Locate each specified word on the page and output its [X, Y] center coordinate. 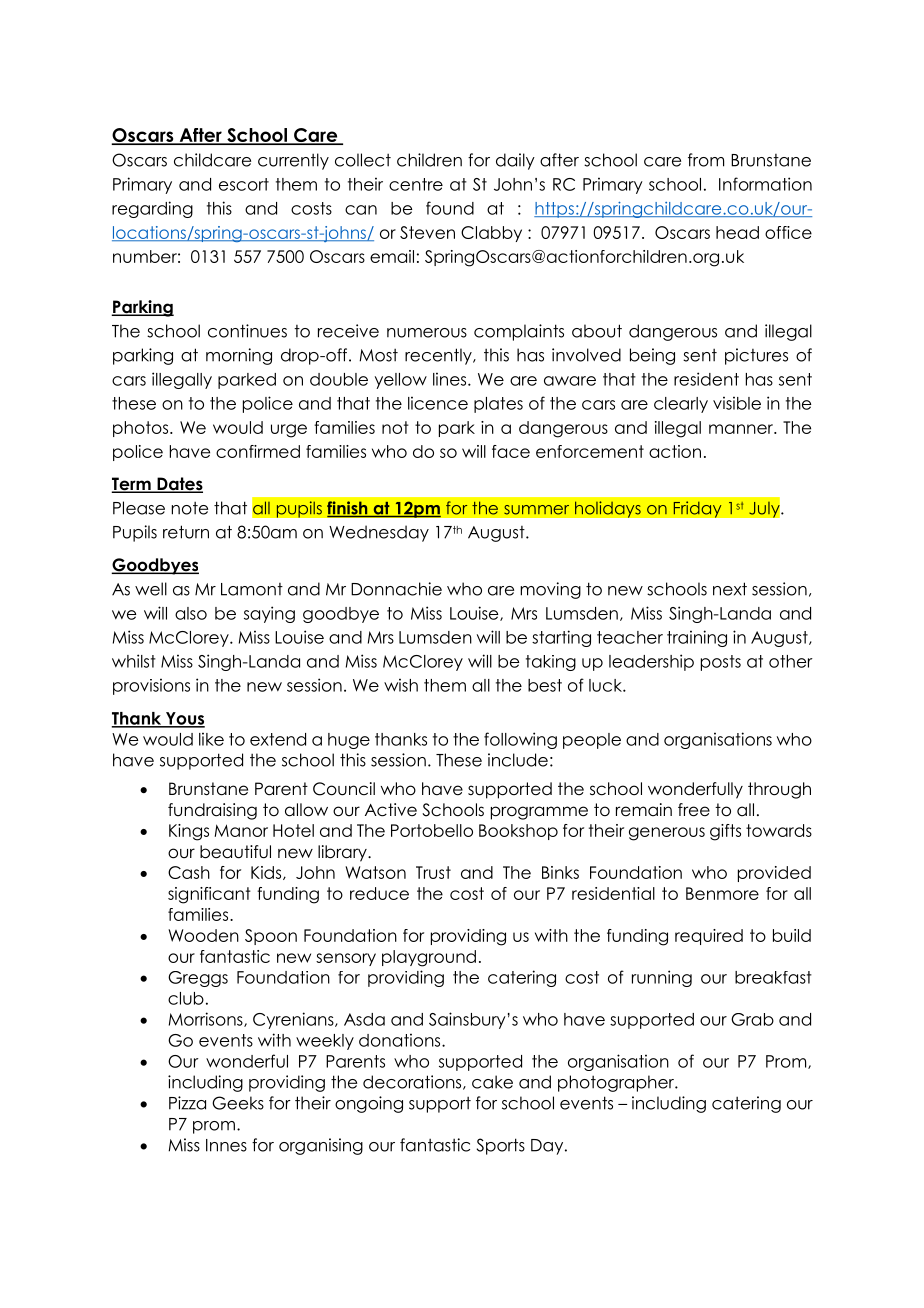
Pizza [187, 1103]
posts [721, 663]
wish [401, 685]
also [191, 613]
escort [244, 184]
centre [416, 184]
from [706, 160]
